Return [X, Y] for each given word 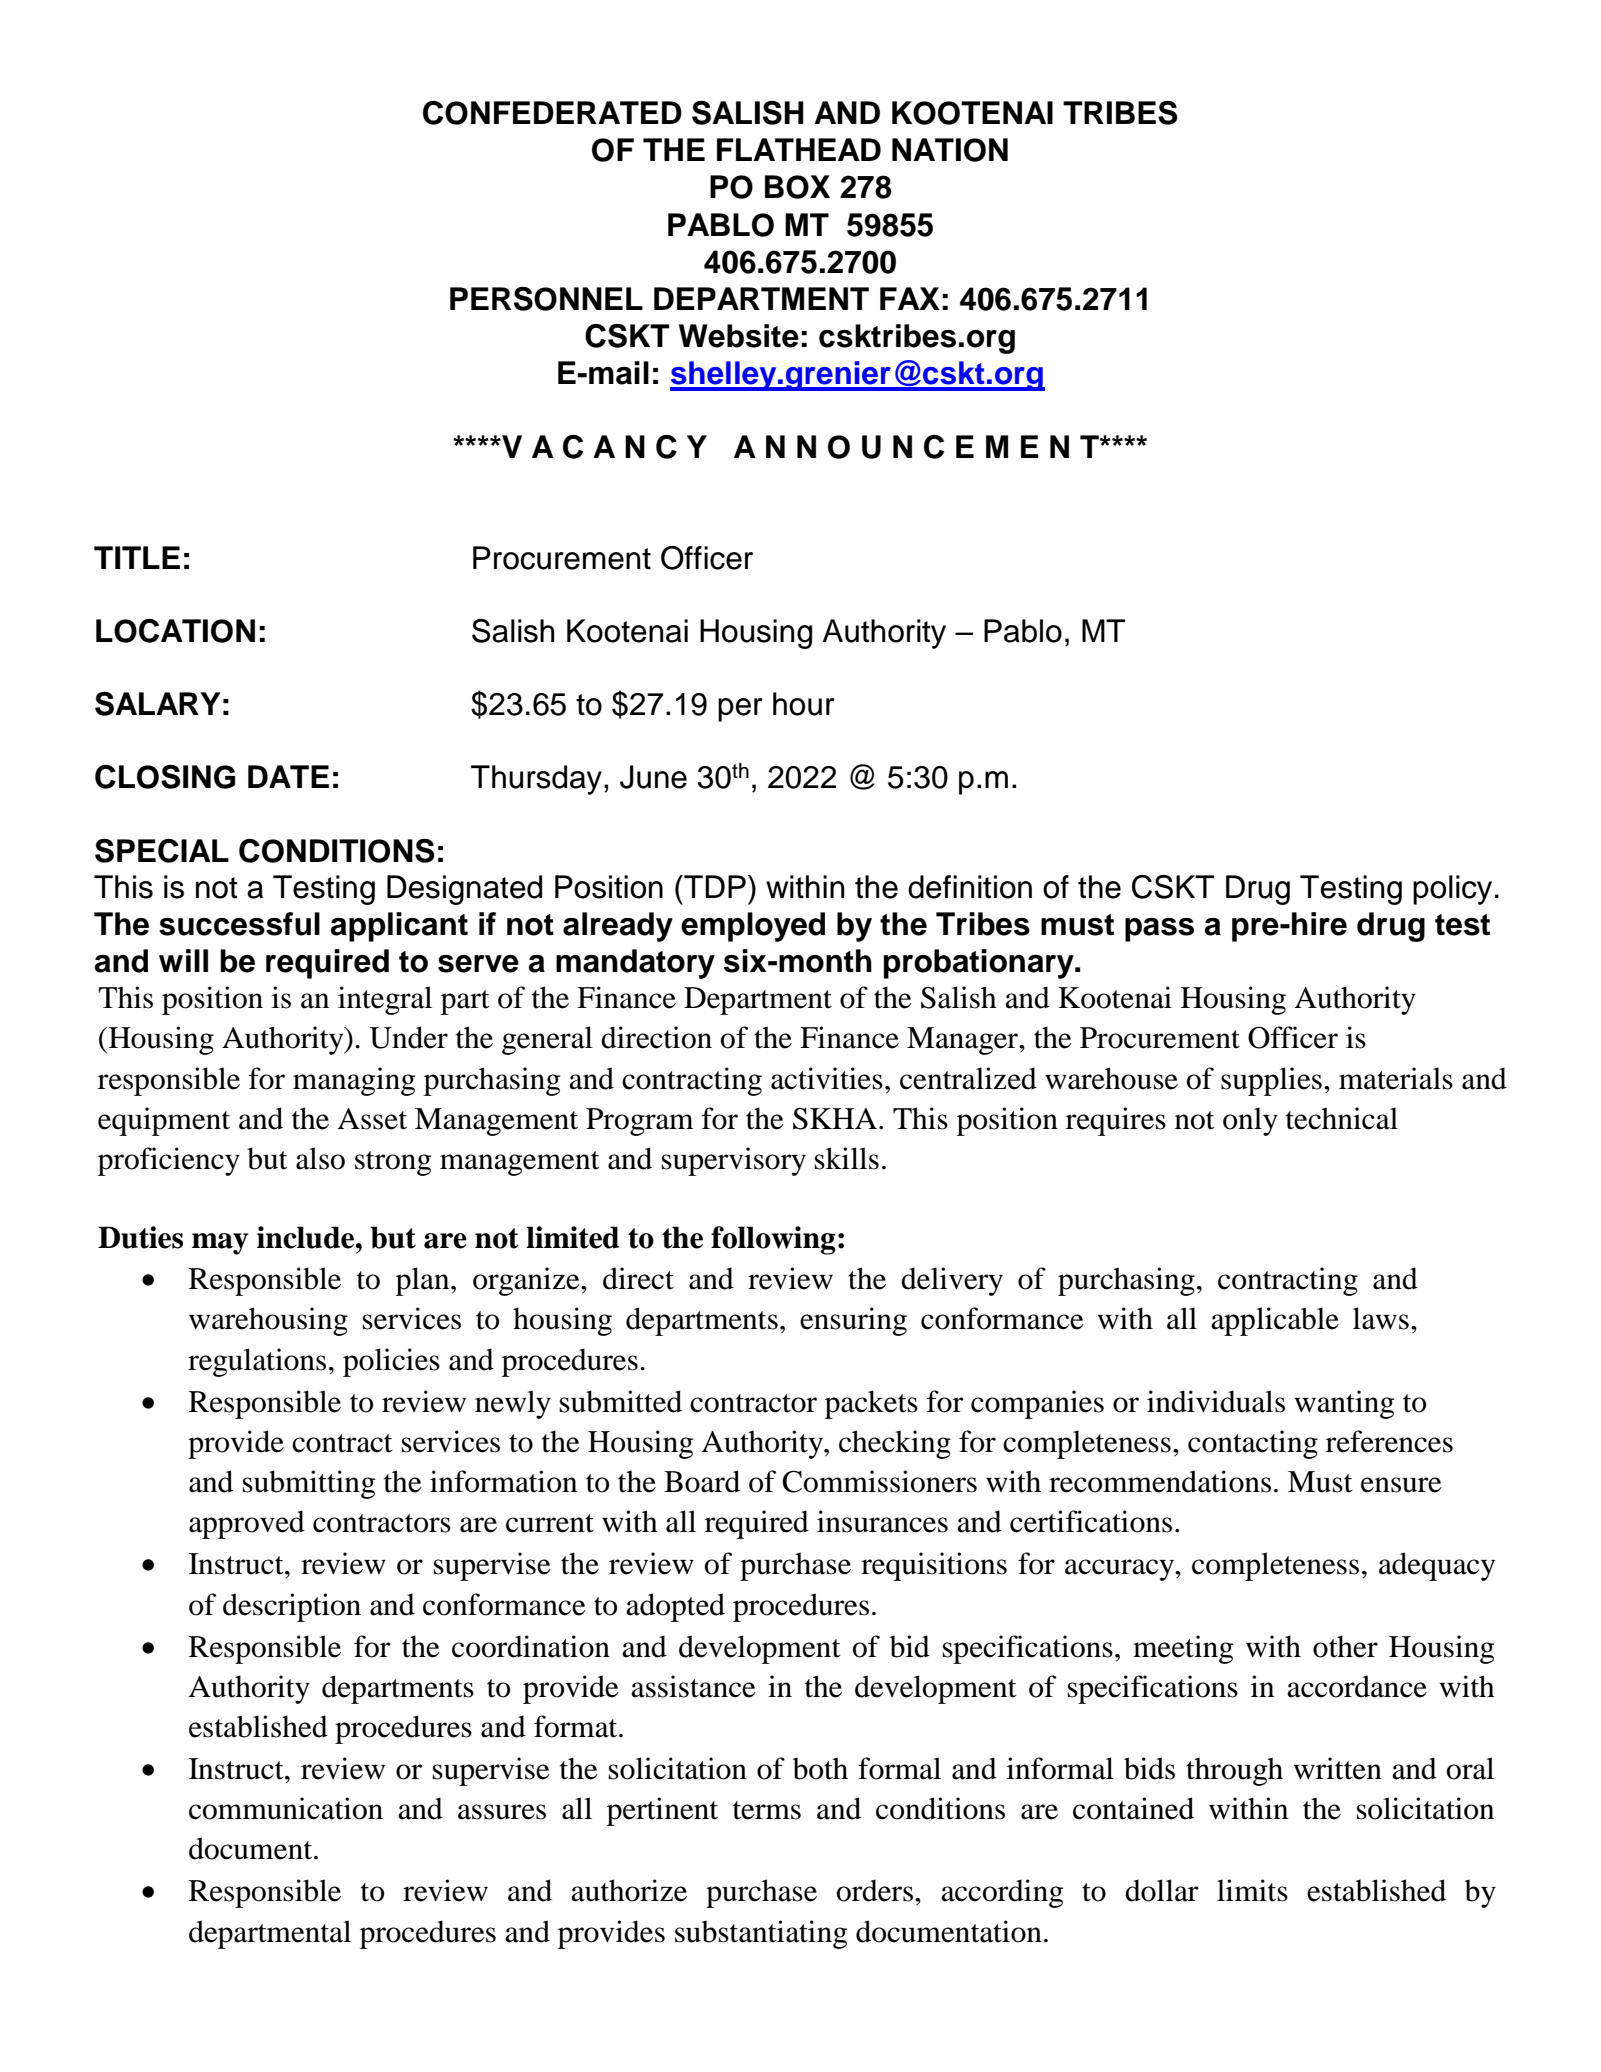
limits [1252, 1890]
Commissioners [879, 1481]
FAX [910, 298]
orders [875, 1890]
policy [1452, 890]
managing [354, 1081]
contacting [1253, 1444]
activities [827, 1078]
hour [804, 704]
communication [286, 1808]
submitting [309, 1484]
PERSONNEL [546, 299]
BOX [797, 187]
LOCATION [175, 631]
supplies [1271, 1081]
